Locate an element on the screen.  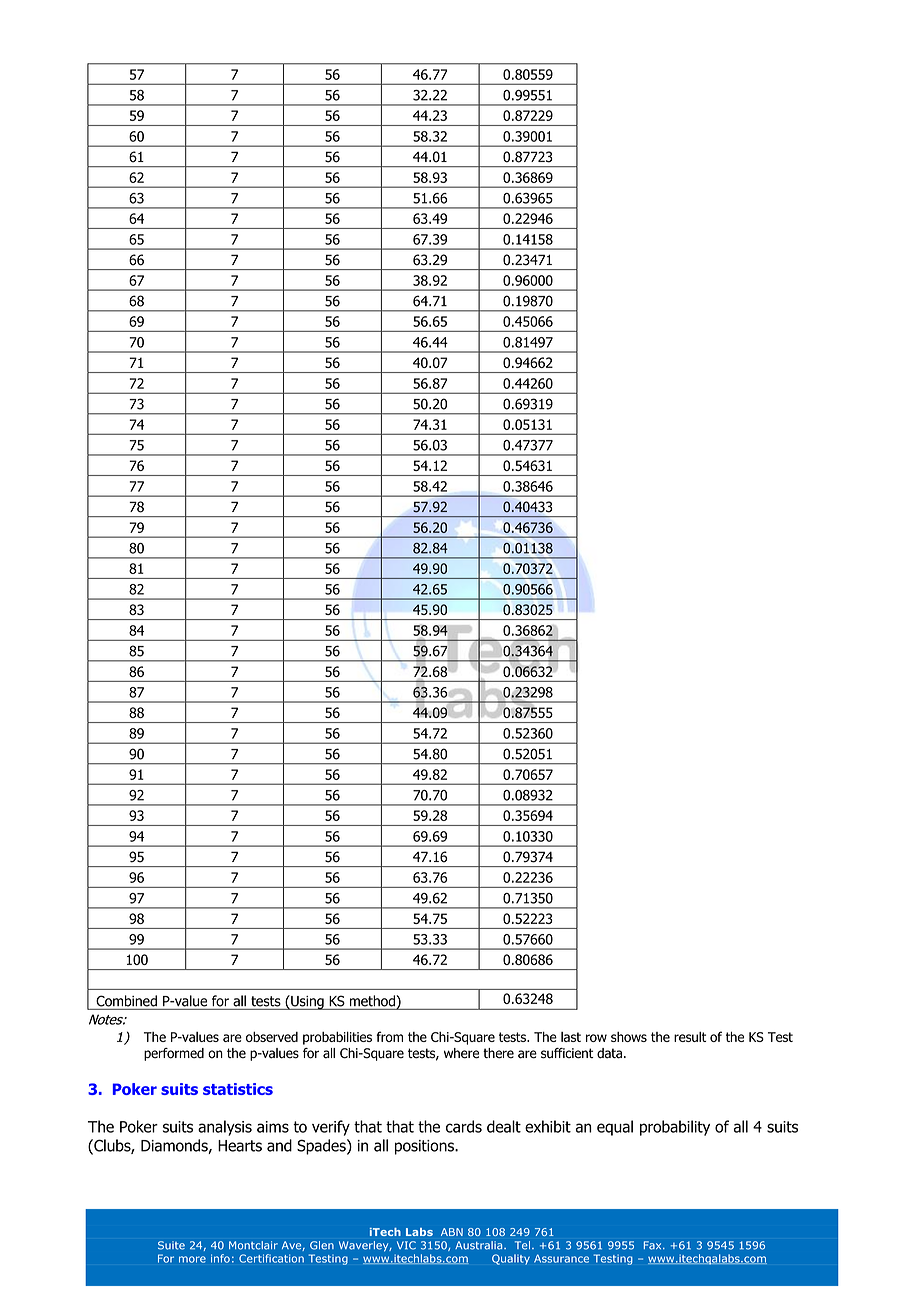
where is located at coordinates (461, 1053).
